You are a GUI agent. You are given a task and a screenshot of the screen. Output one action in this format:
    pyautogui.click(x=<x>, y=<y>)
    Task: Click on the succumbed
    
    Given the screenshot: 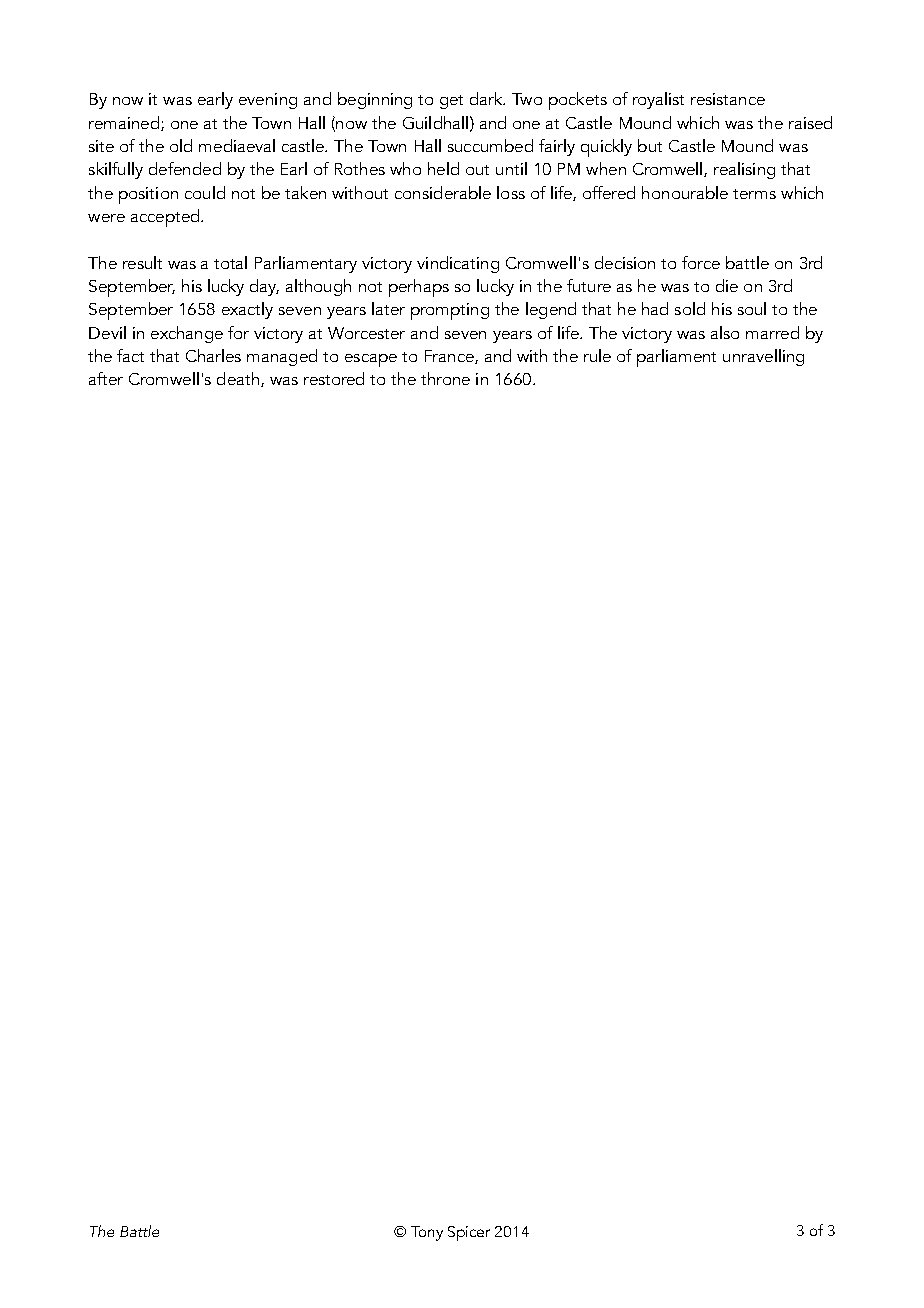 What is the action you would take?
    pyautogui.click(x=490, y=145)
